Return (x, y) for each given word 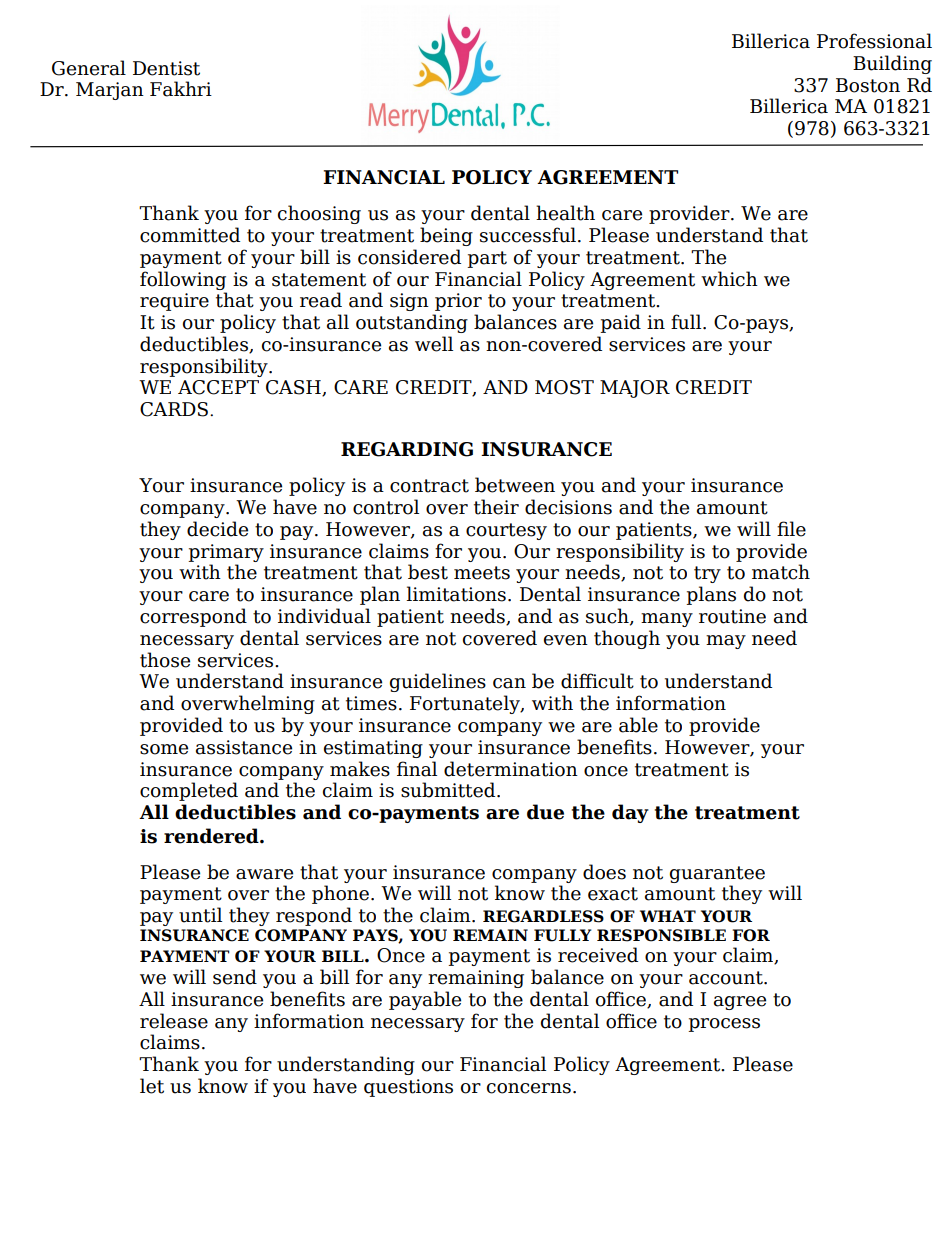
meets (482, 573)
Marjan (110, 91)
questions (408, 1088)
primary (226, 553)
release (174, 1021)
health (565, 213)
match (781, 572)
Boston (868, 85)
